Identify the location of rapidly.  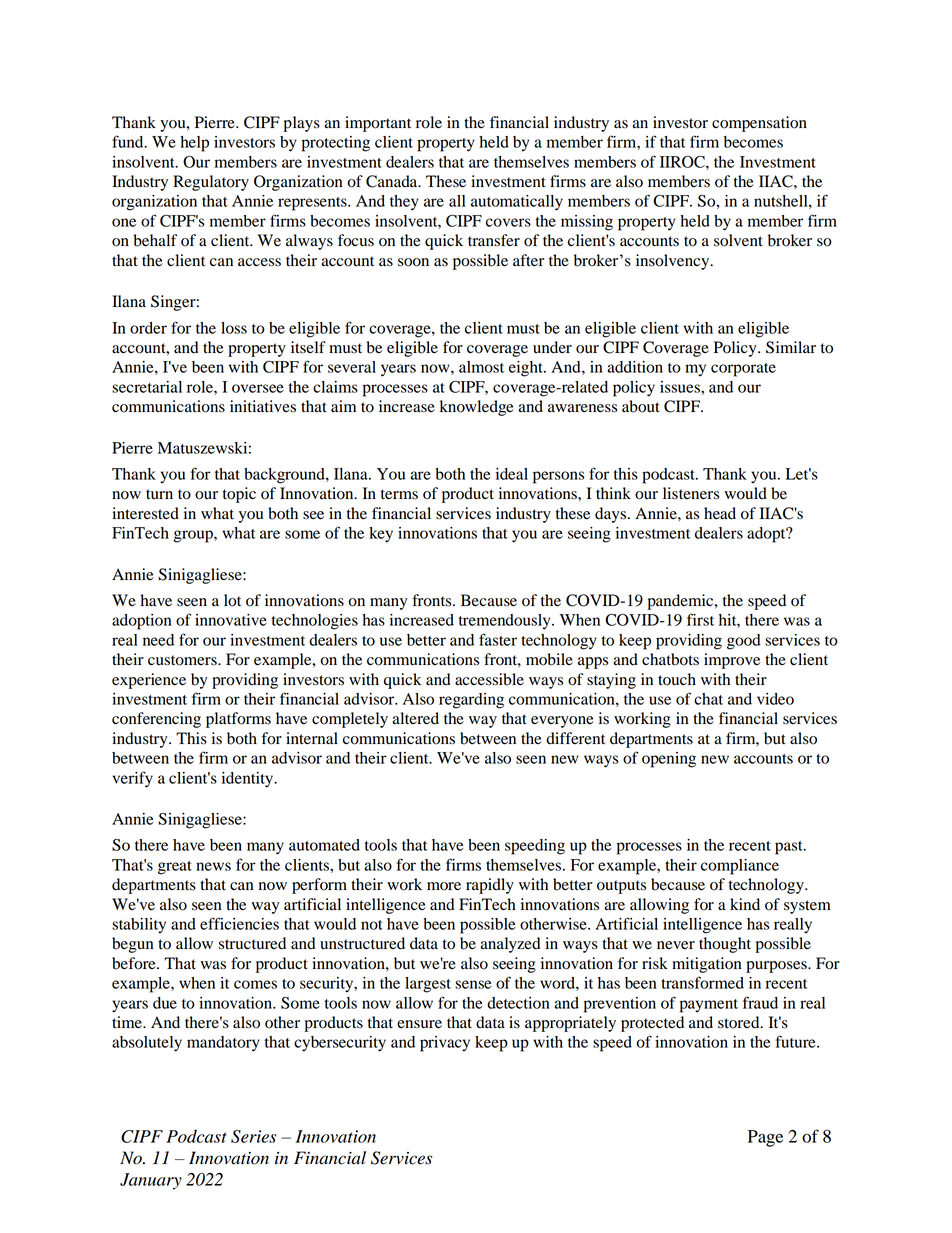
(490, 886).
